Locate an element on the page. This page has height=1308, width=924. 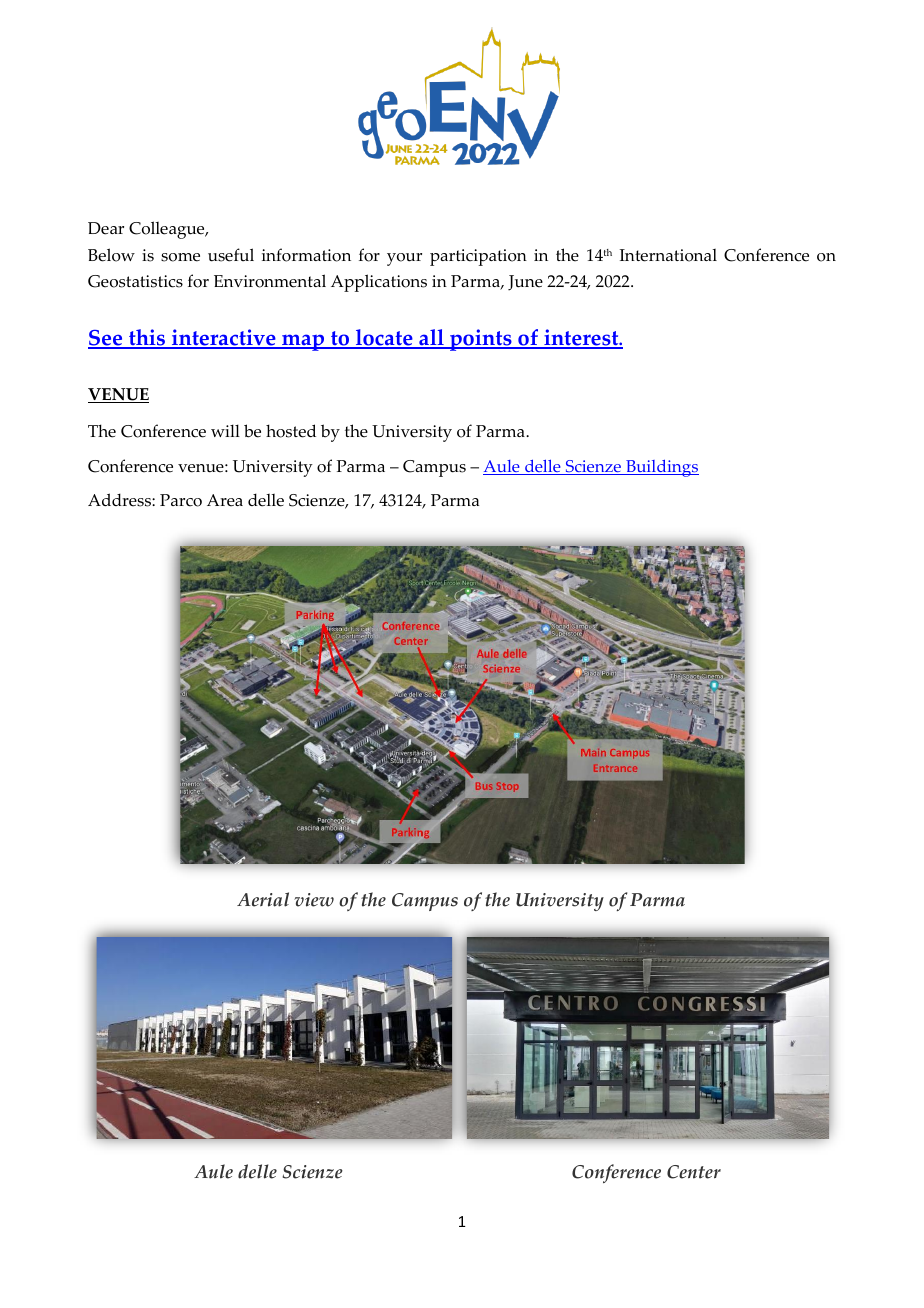
some is located at coordinates (180, 257).
